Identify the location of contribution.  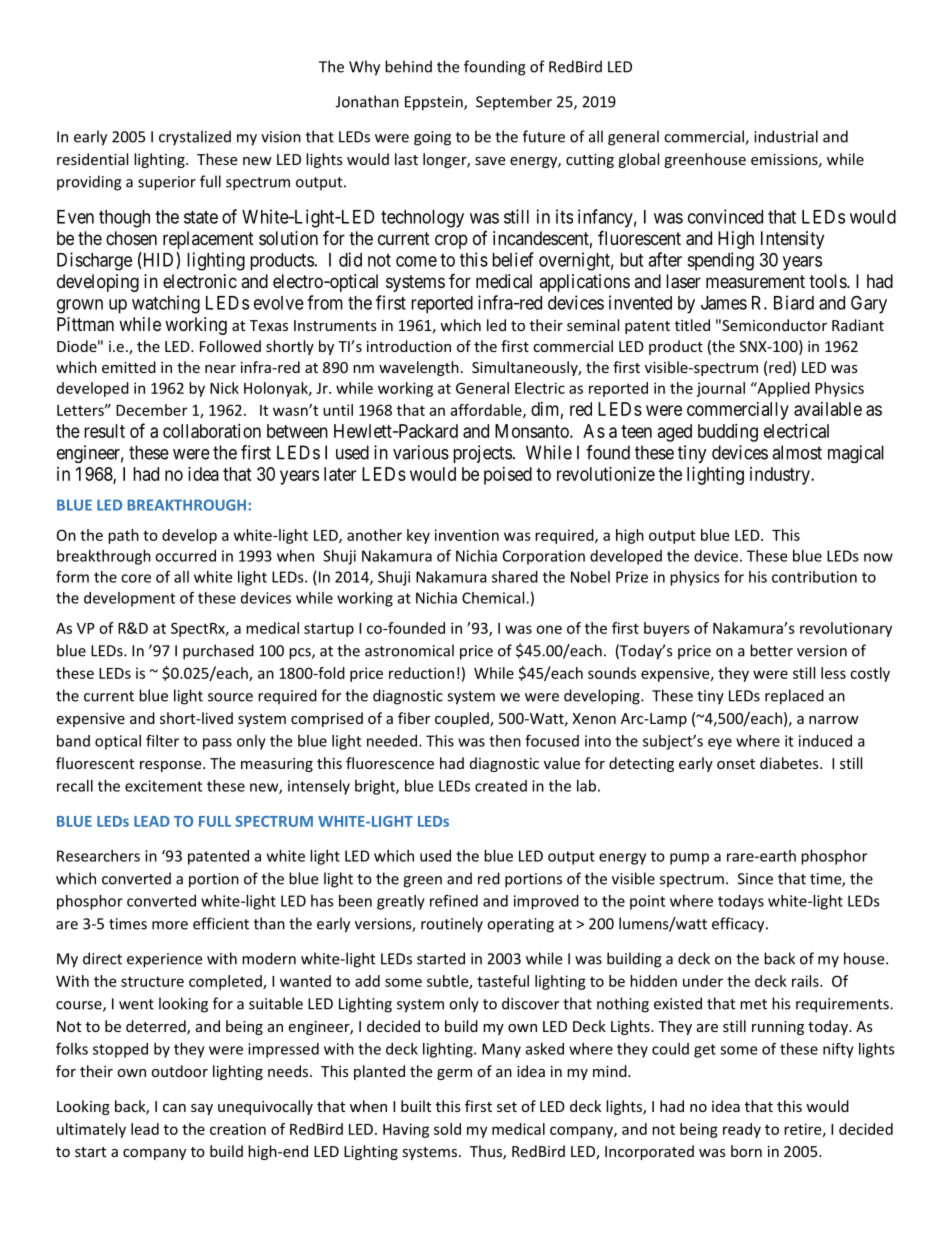
(814, 577).
